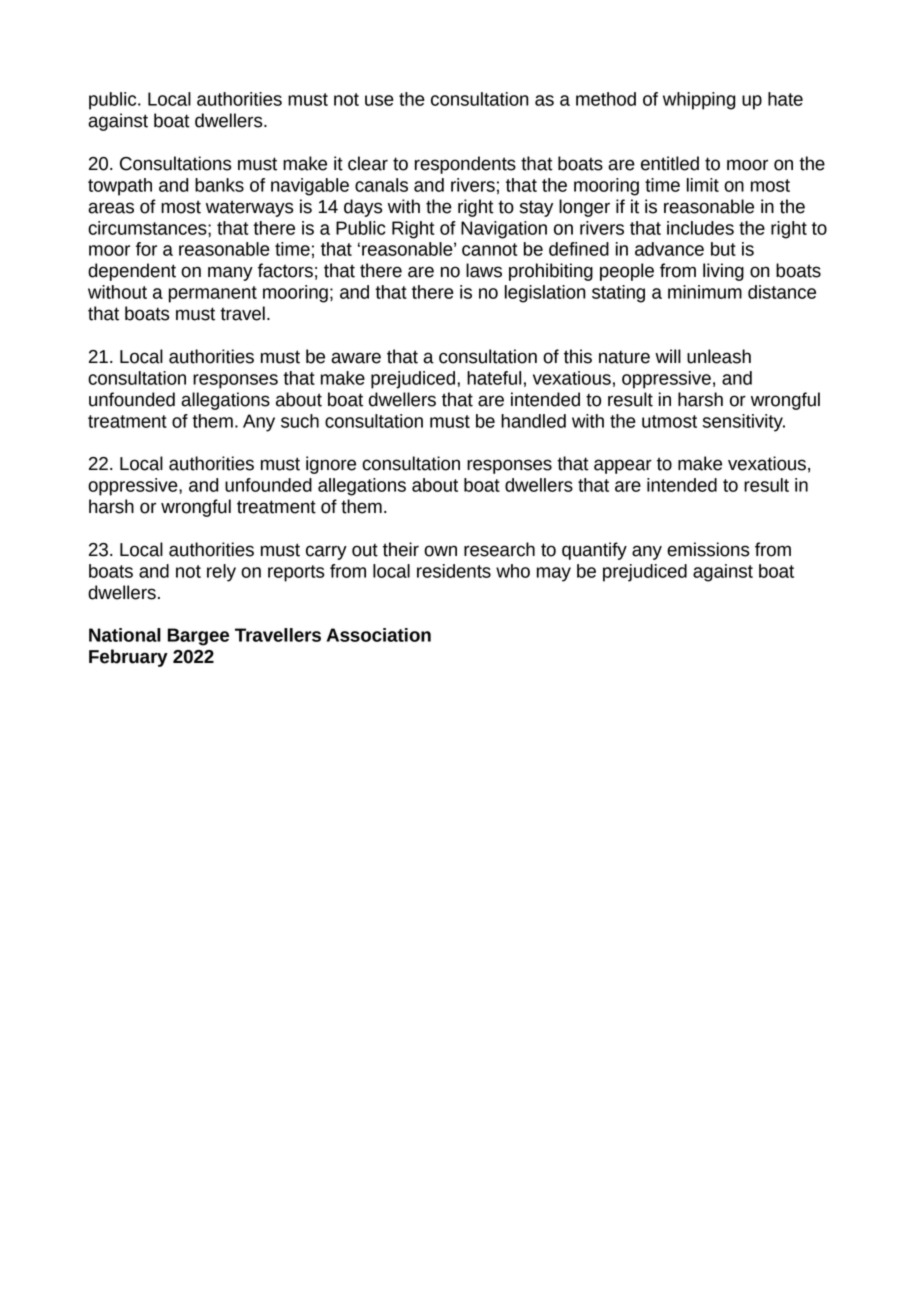 This screenshot has height=1308, width=924. What do you see at coordinates (719, 356) in the screenshot?
I see `unleash` at bounding box center [719, 356].
